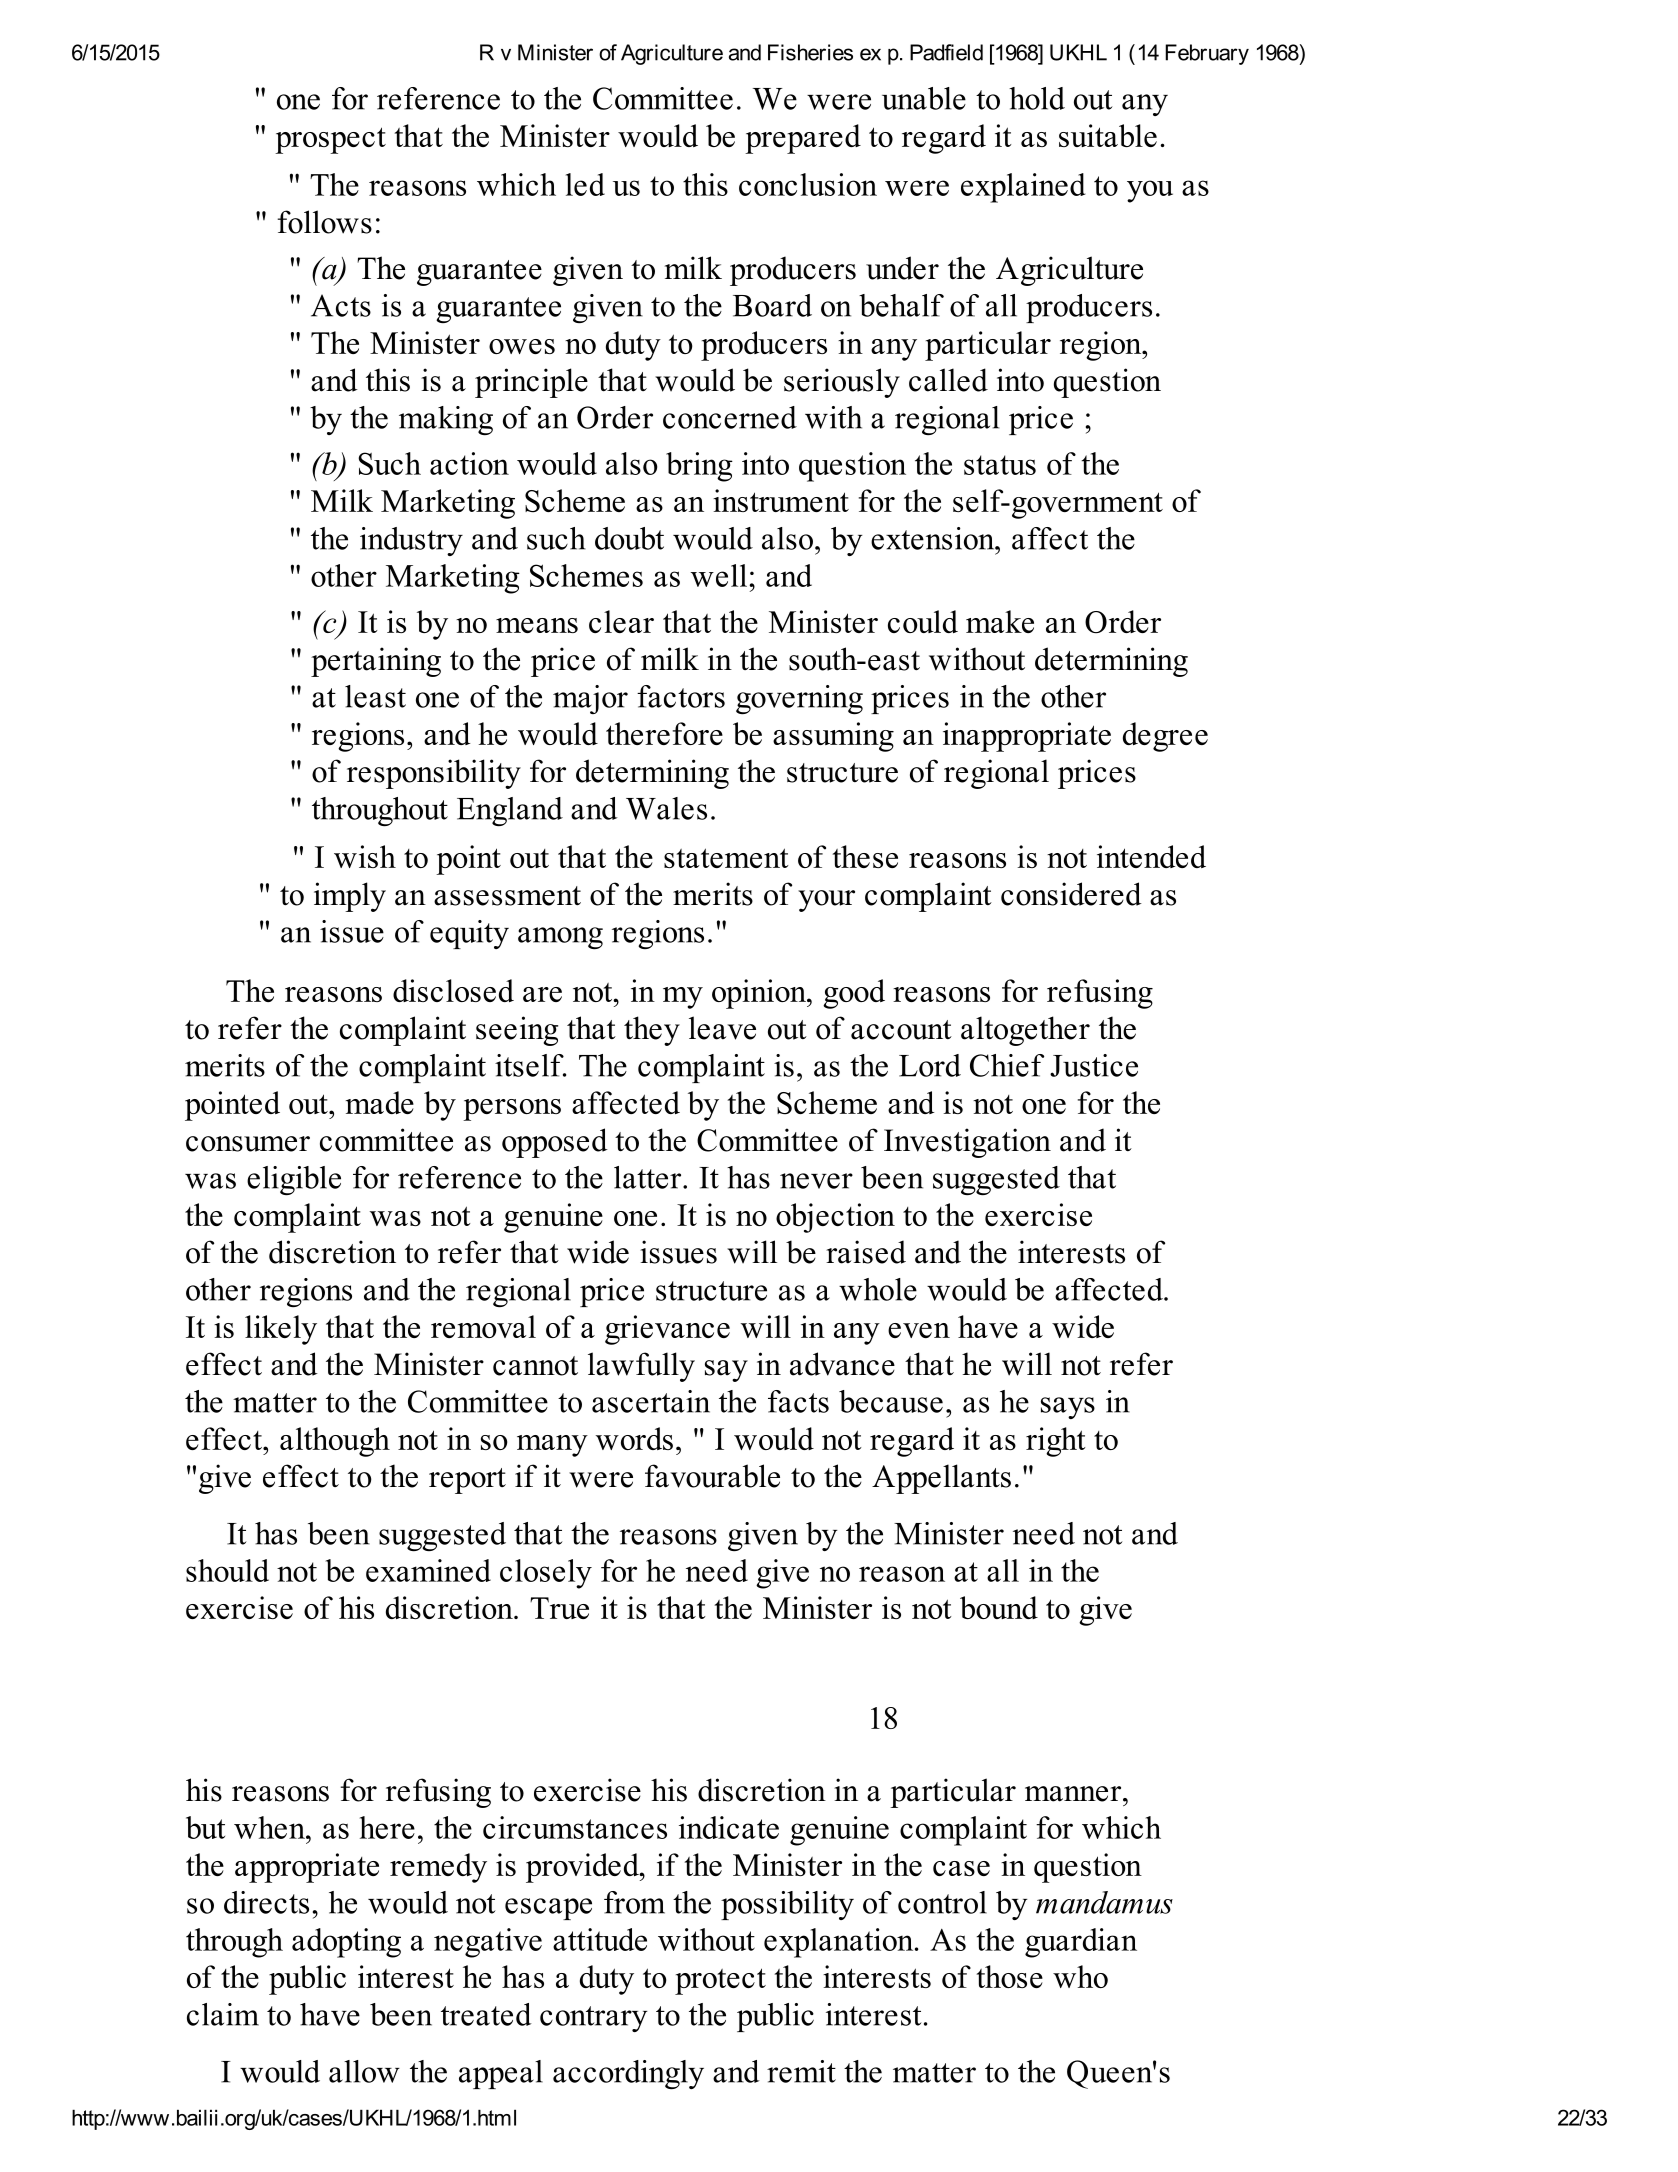 This image has height=2172, width=1678. I want to click on prospect, so click(330, 140).
